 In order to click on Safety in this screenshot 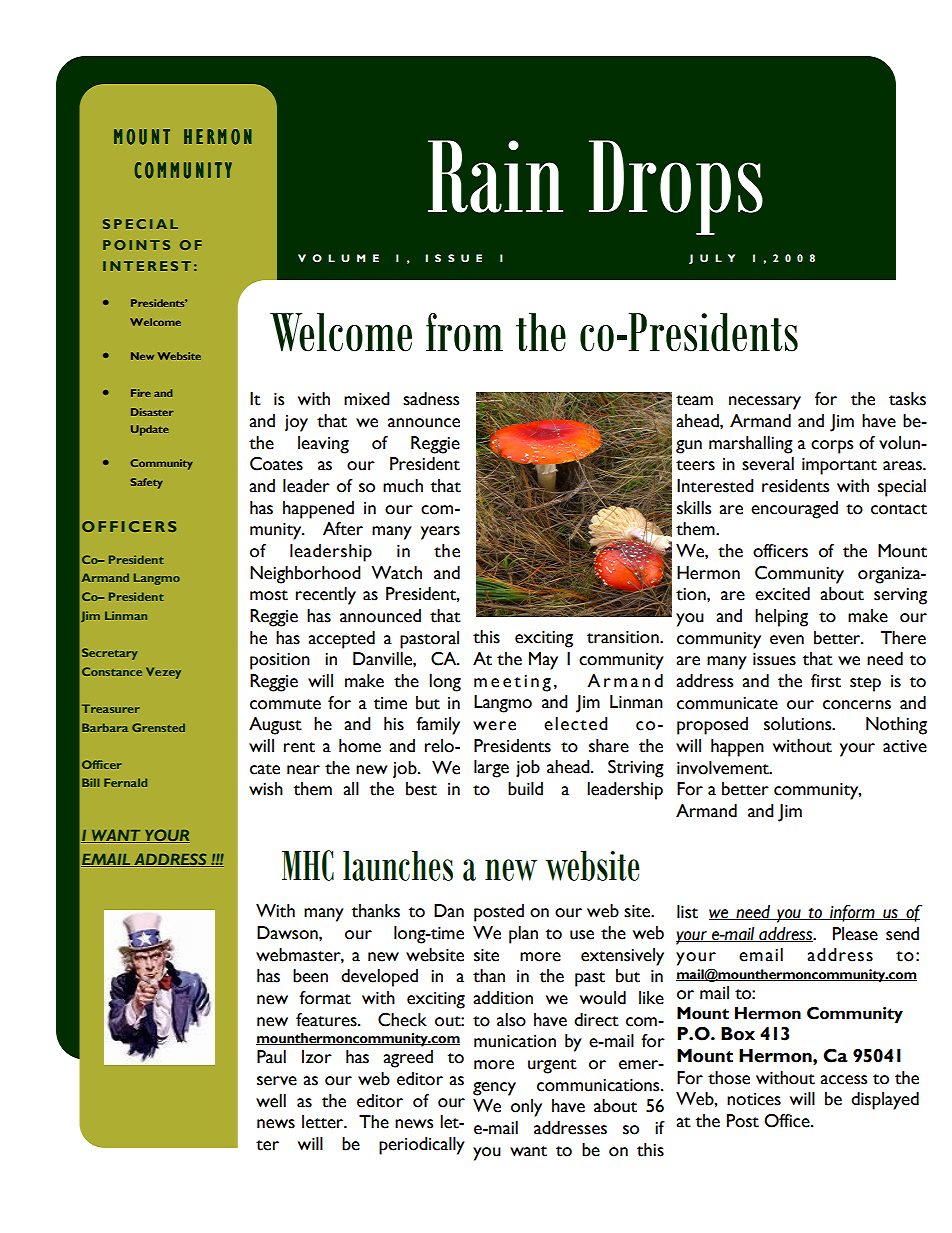, I will do `click(146, 483)`.
